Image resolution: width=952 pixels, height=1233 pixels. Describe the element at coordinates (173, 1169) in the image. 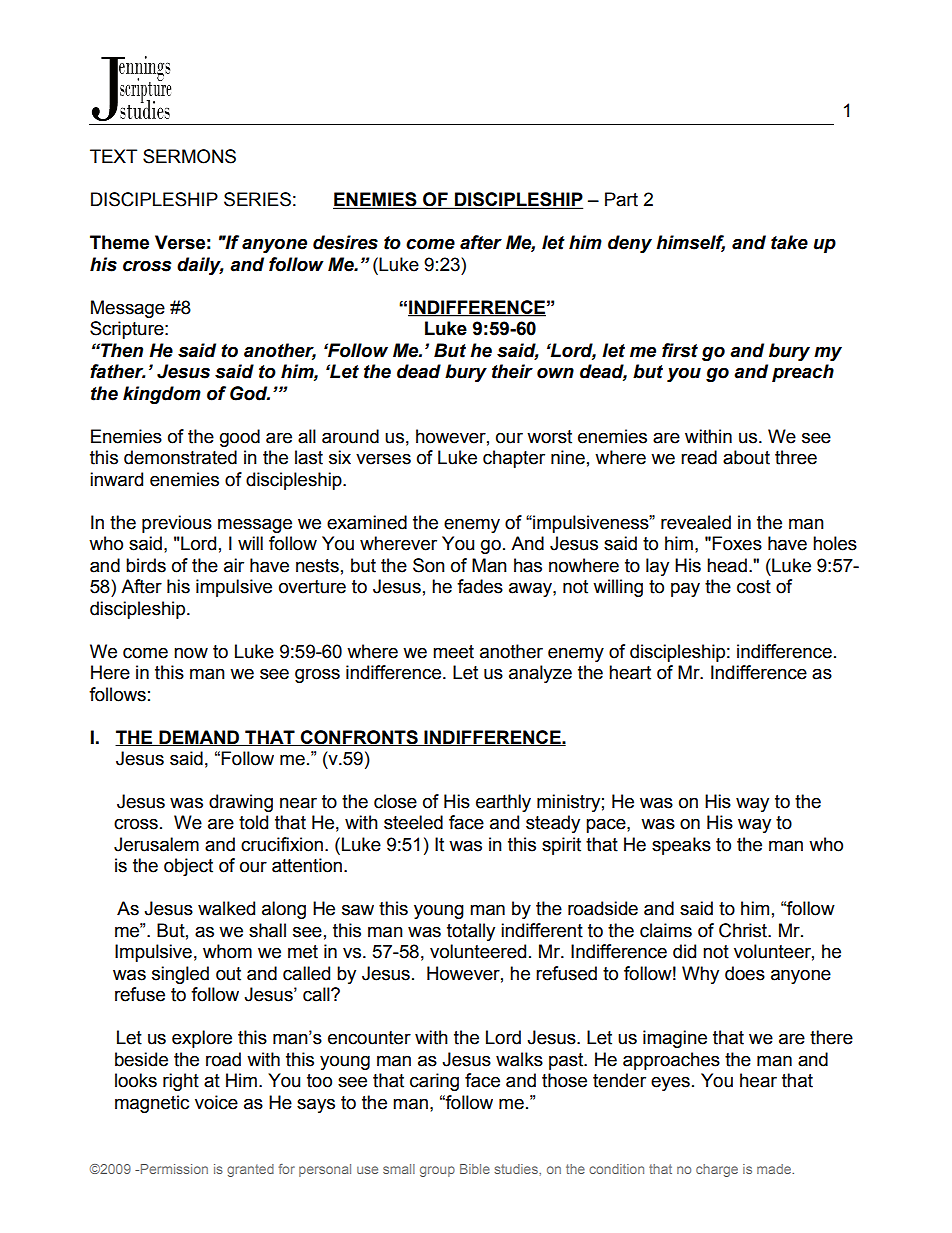

I see `Permission` at that location.
